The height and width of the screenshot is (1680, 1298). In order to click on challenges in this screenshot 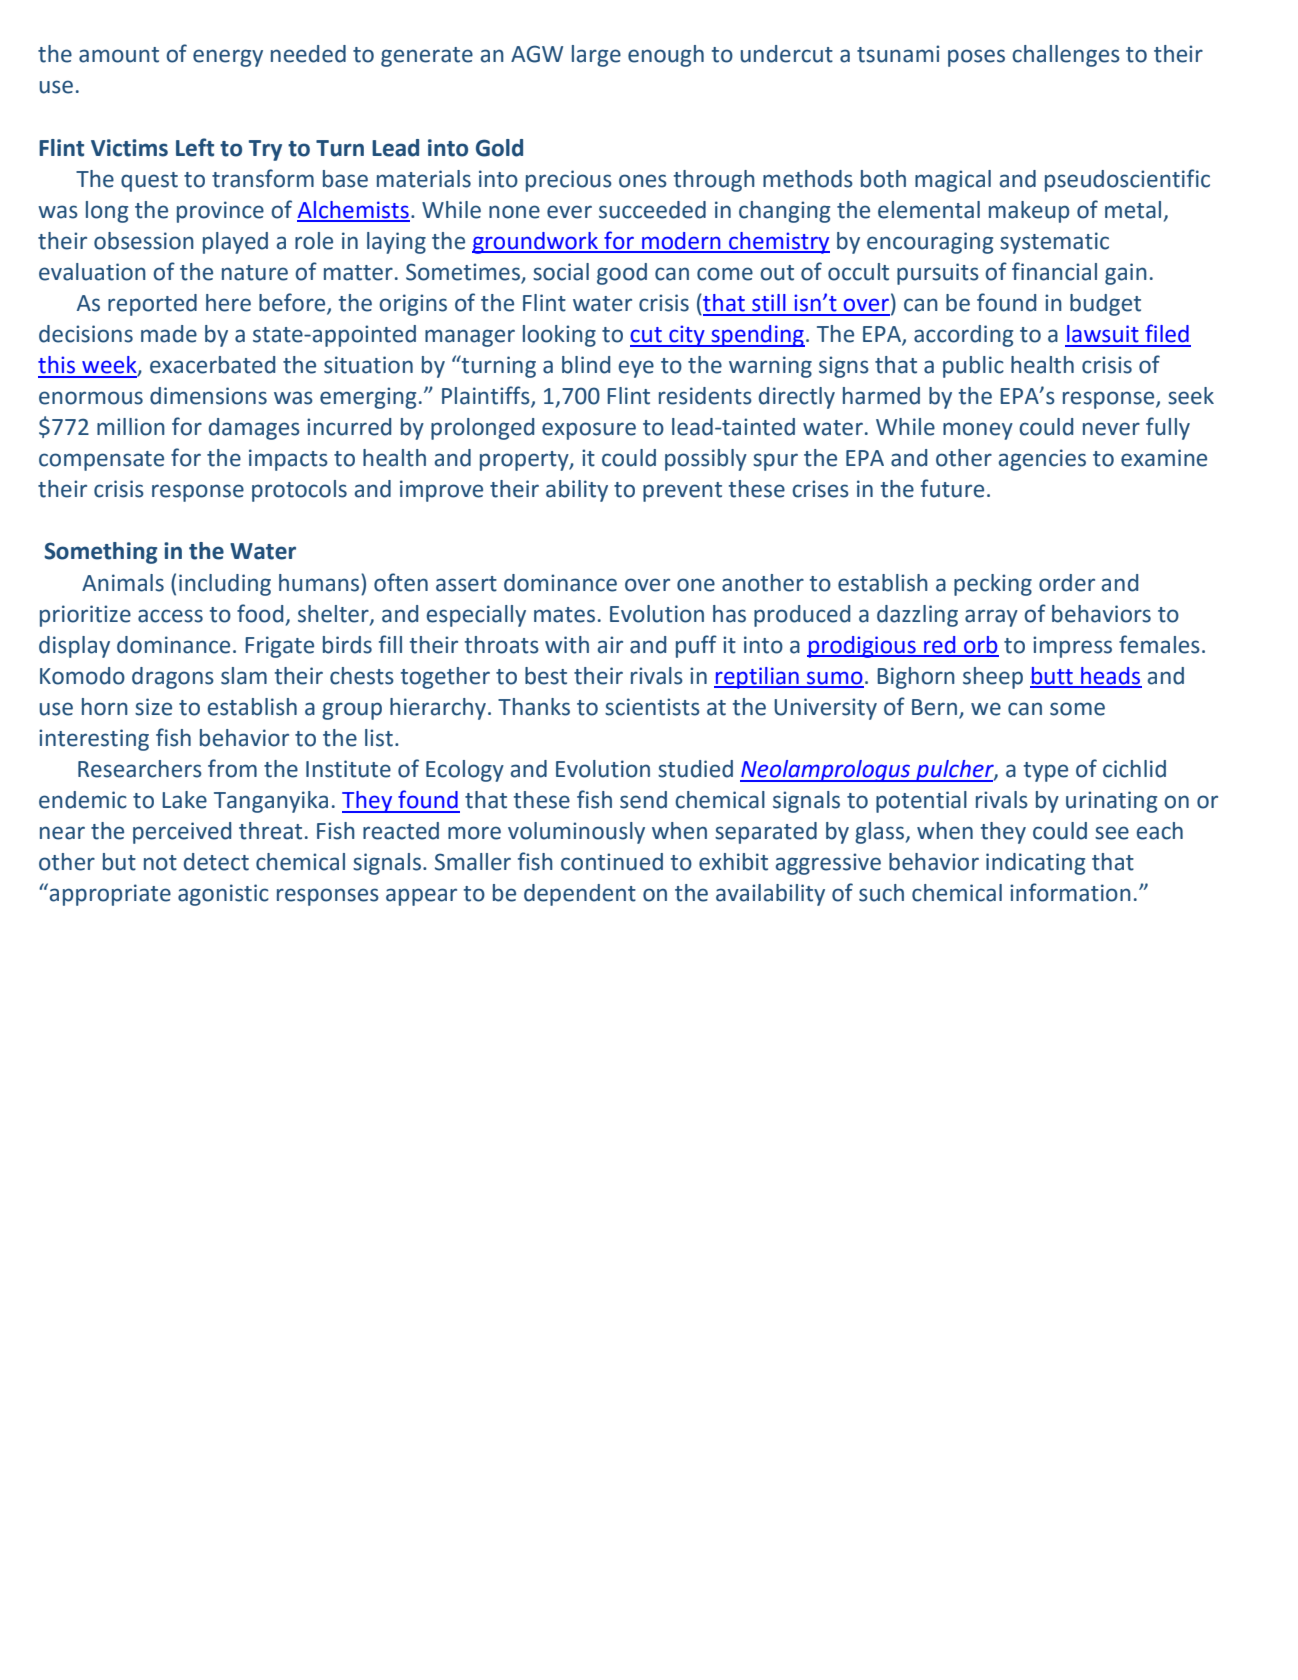, I will do `click(1066, 56)`.
